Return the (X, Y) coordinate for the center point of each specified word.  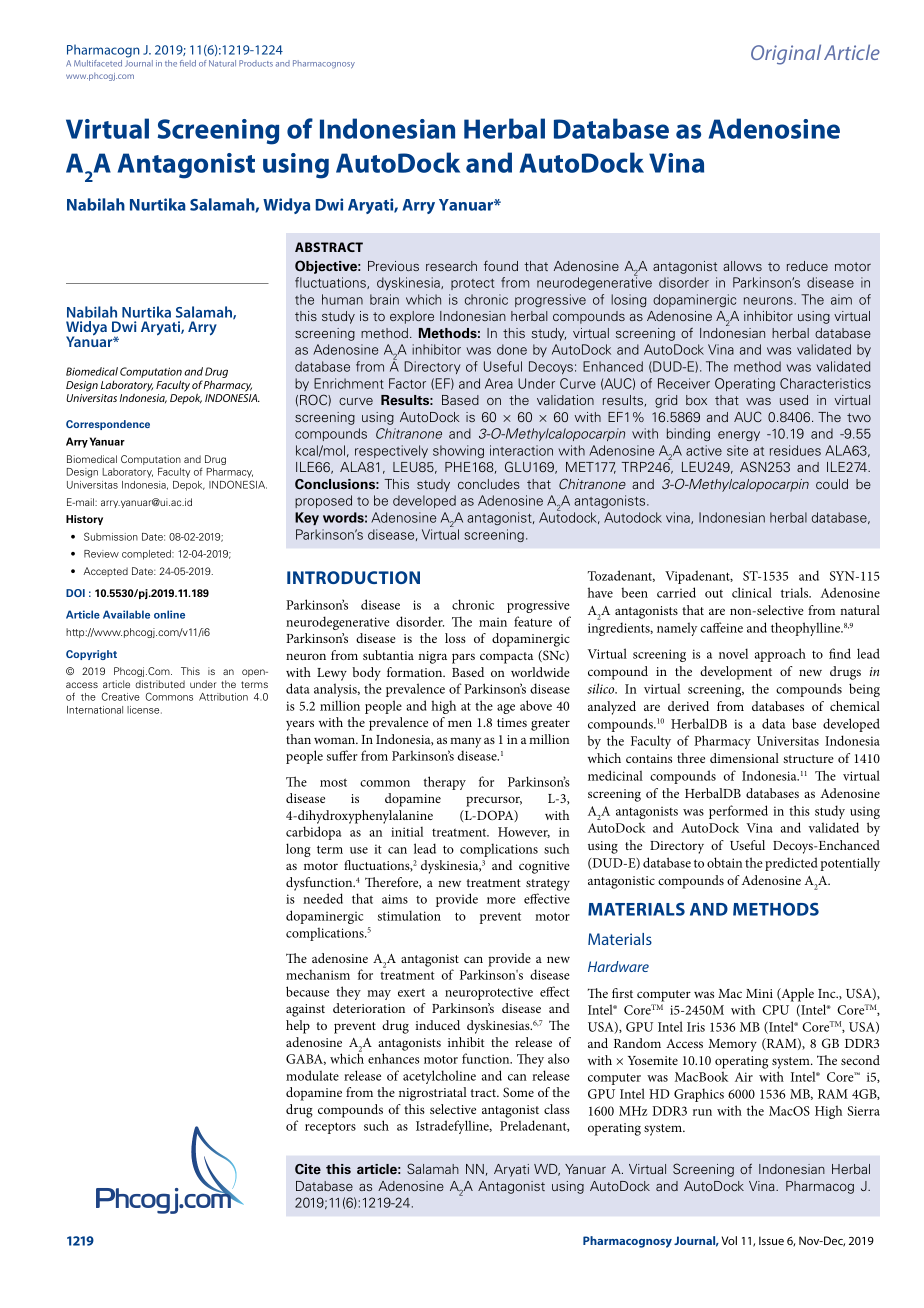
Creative (120, 696)
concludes (489, 484)
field (188, 63)
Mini (759, 993)
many (465, 742)
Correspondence (108, 425)
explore (412, 317)
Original (786, 54)
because (307, 991)
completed (147, 555)
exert (411, 993)
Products (256, 63)
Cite (308, 1169)
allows (742, 266)
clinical (752, 592)
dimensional (744, 758)
